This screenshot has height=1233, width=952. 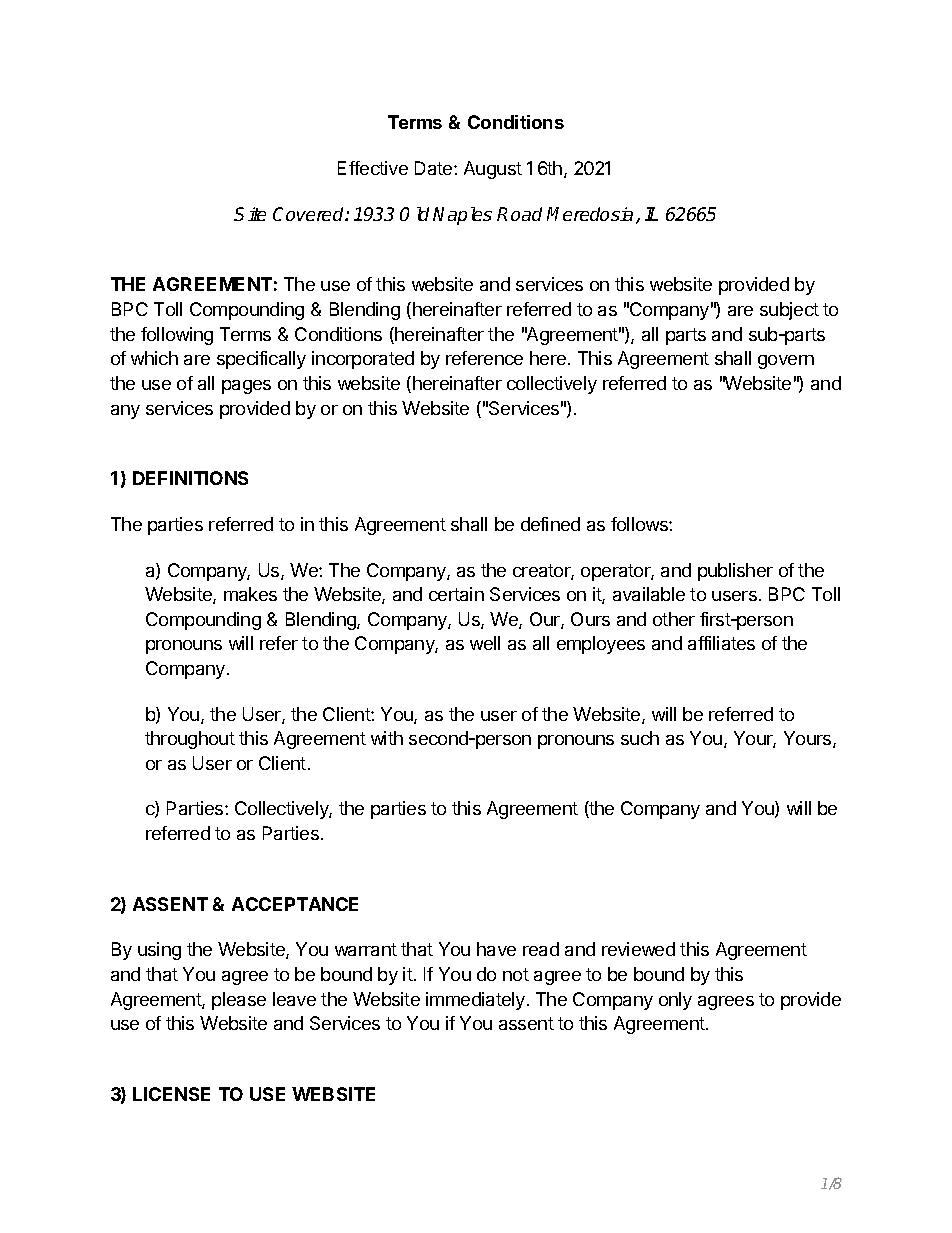 I want to click on Naples, so click(x=462, y=216).
